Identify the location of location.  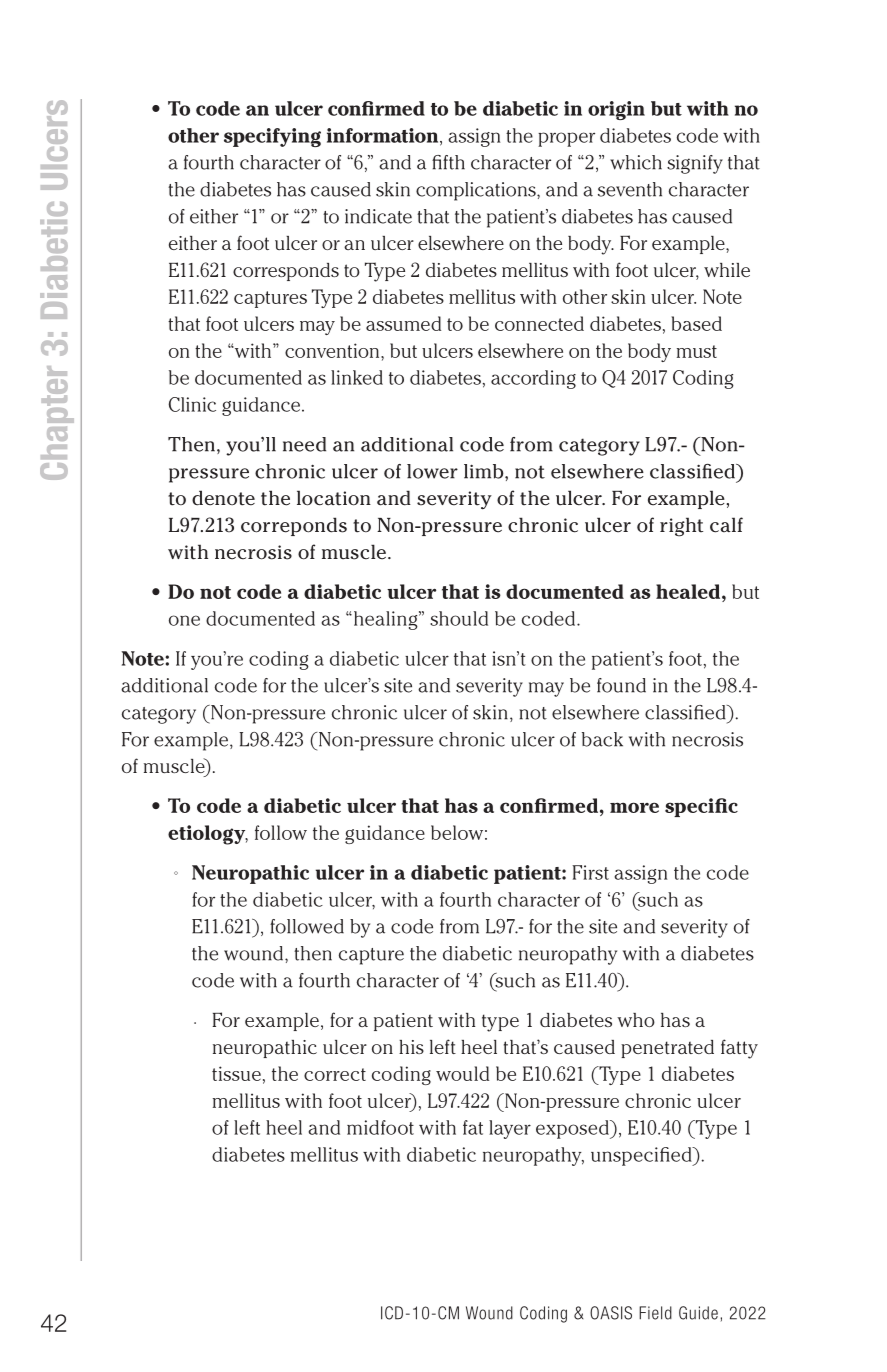
(334, 498).
